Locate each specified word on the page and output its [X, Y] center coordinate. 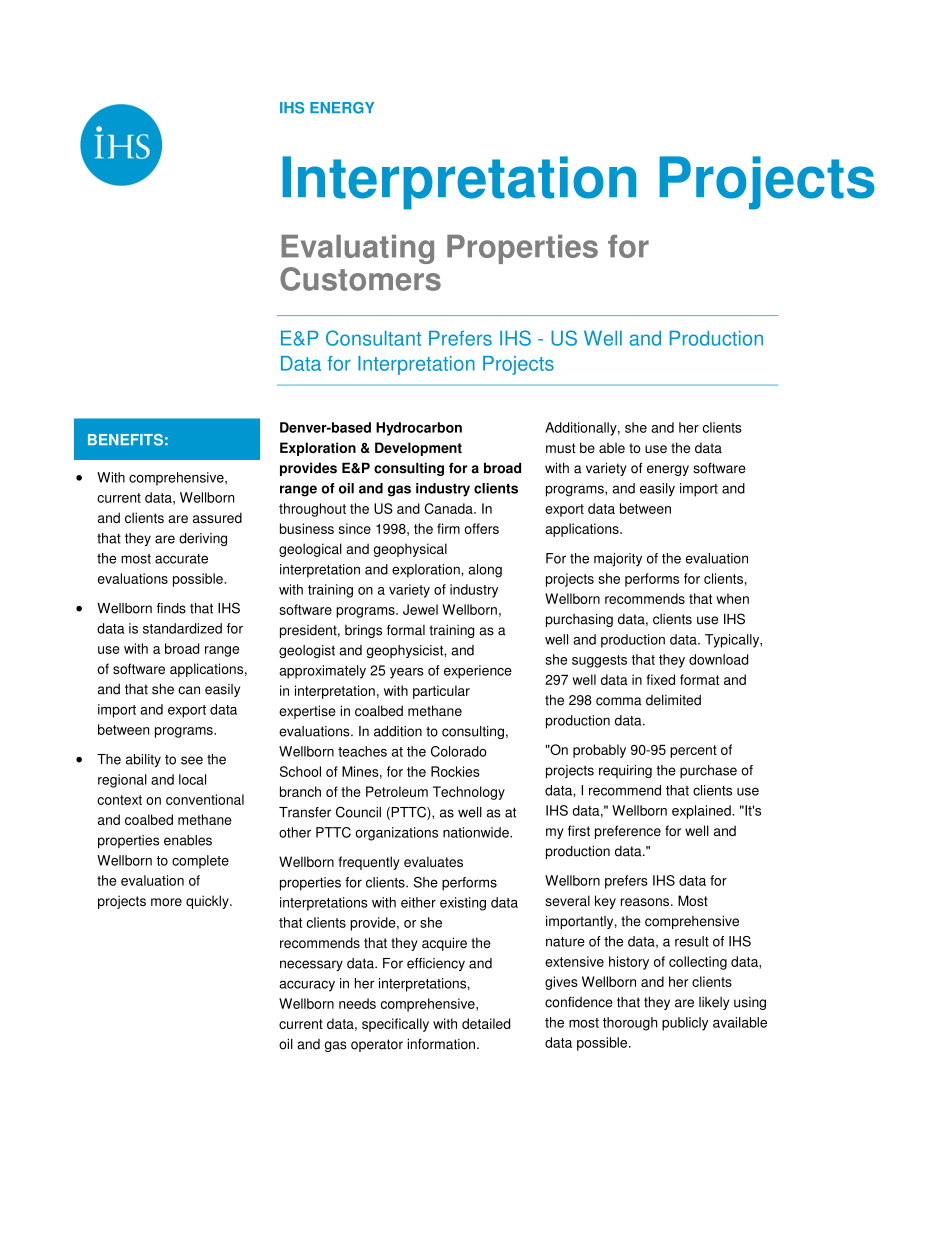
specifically [395, 1025]
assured [217, 517]
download [718, 659]
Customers [360, 279]
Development [418, 449]
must [561, 448]
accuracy [307, 986]
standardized [182, 628]
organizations [396, 834]
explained [702, 812]
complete [200, 862]
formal [406, 630]
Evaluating [357, 249]
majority [618, 560]
